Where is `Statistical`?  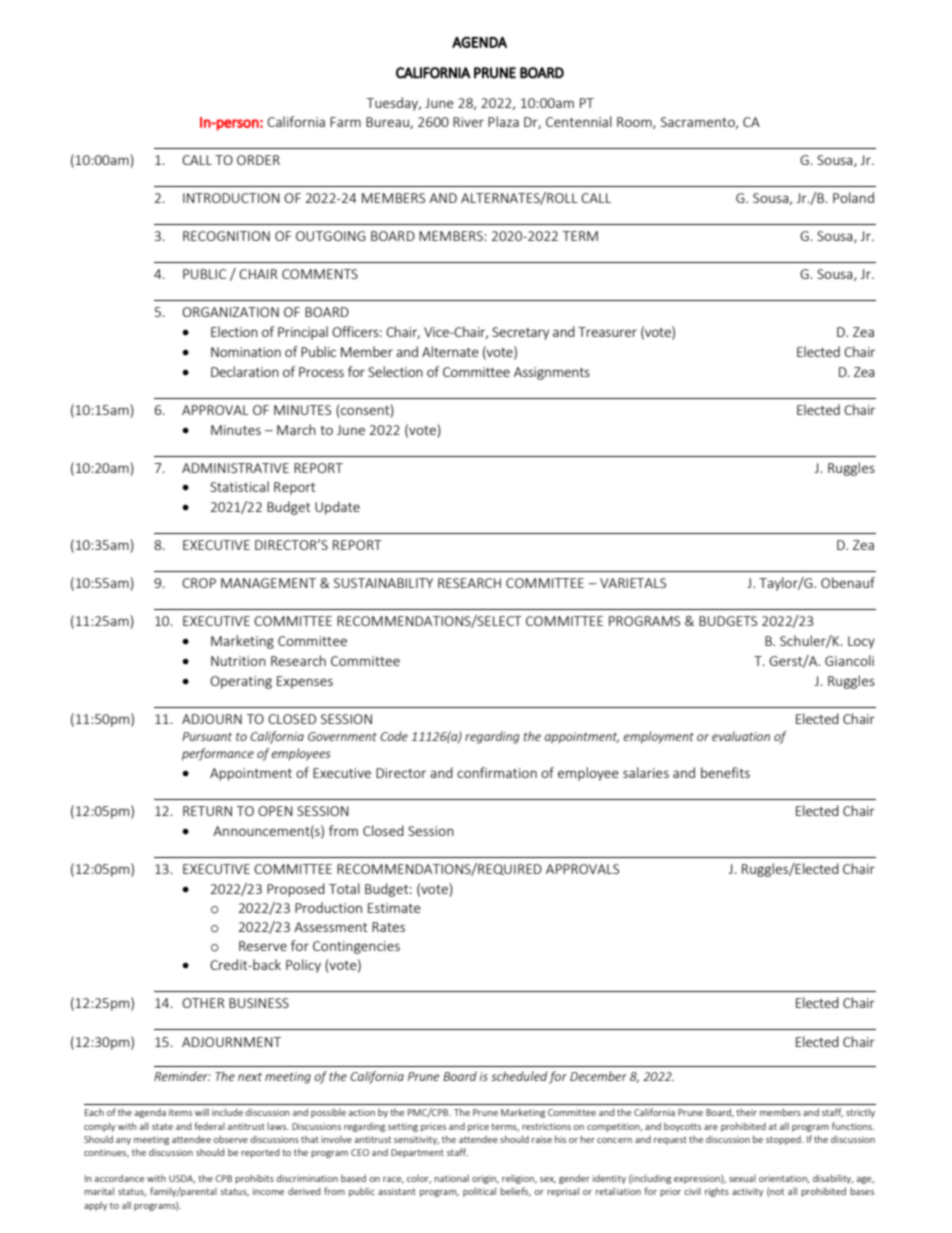
Statistical is located at coordinates (239, 486).
